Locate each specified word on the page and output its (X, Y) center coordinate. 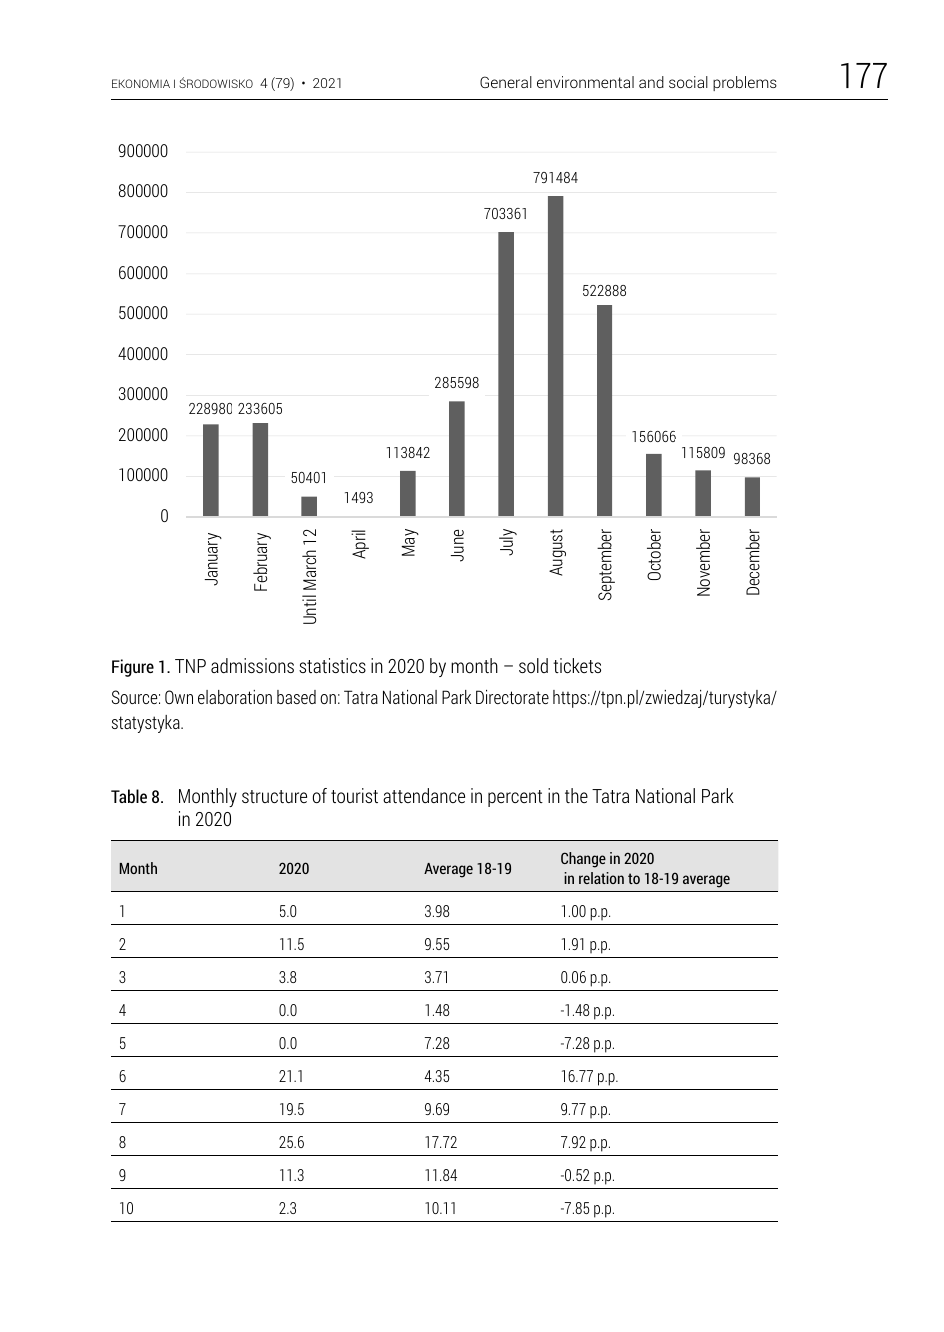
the (576, 795)
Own (179, 697)
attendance (424, 795)
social (688, 82)
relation (601, 878)
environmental (585, 82)
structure (274, 796)
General (506, 82)
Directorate (512, 697)
